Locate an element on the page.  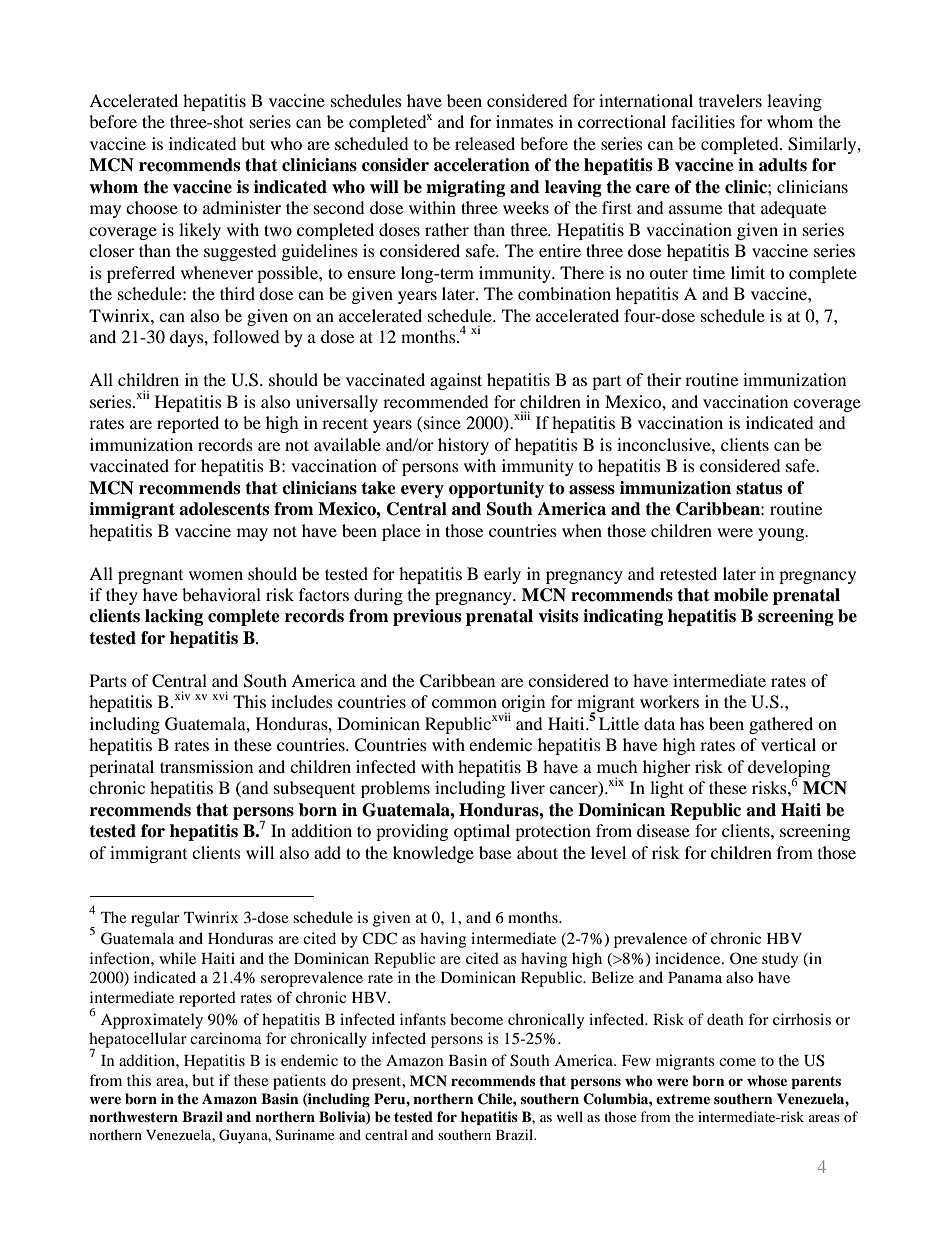
status is located at coordinates (759, 488).
